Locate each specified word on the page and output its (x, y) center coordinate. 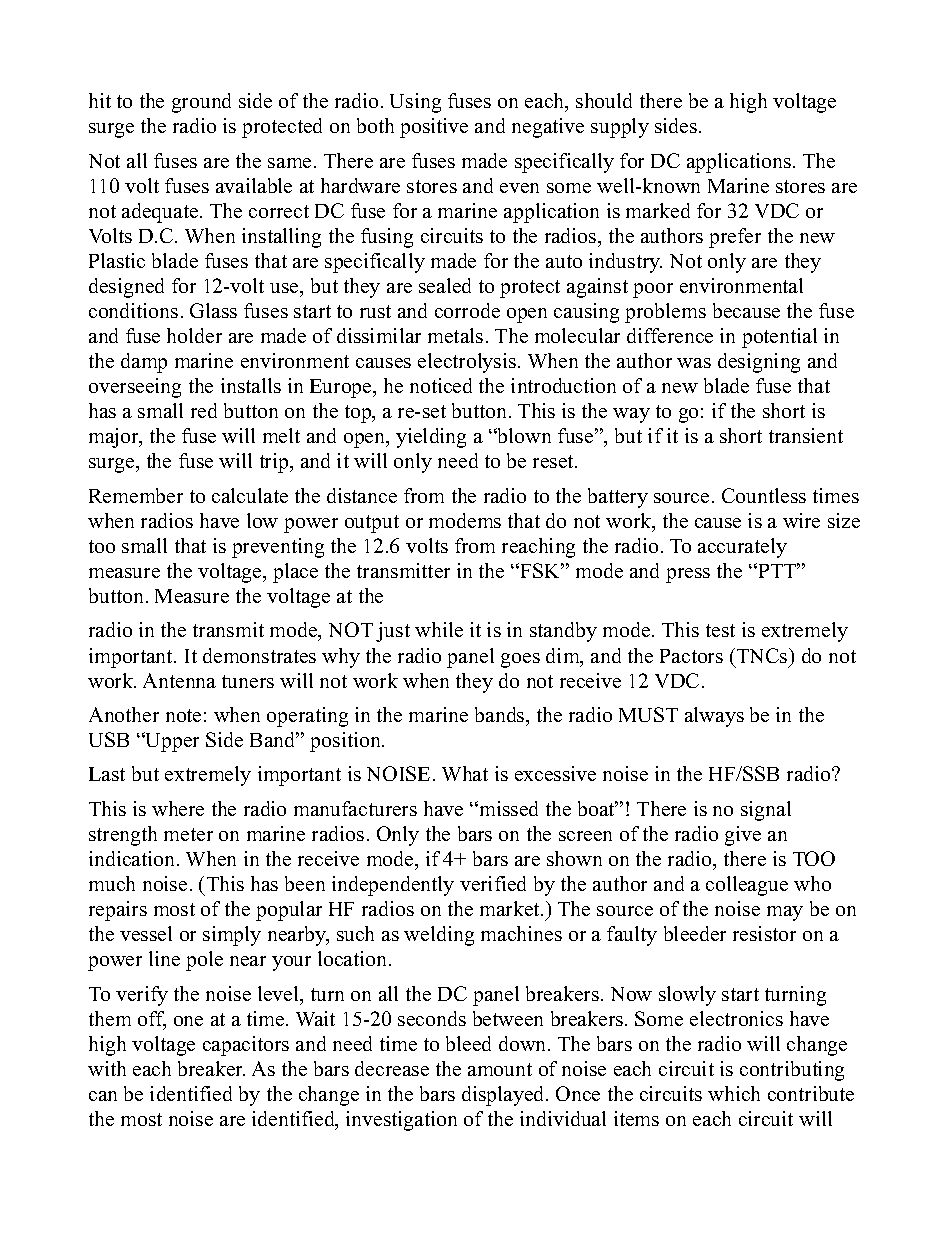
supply (620, 128)
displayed (504, 1096)
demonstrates (259, 655)
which (734, 1093)
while (439, 629)
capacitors (246, 1046)
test (720, 630)
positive (434, 128)
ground (201, 103)
